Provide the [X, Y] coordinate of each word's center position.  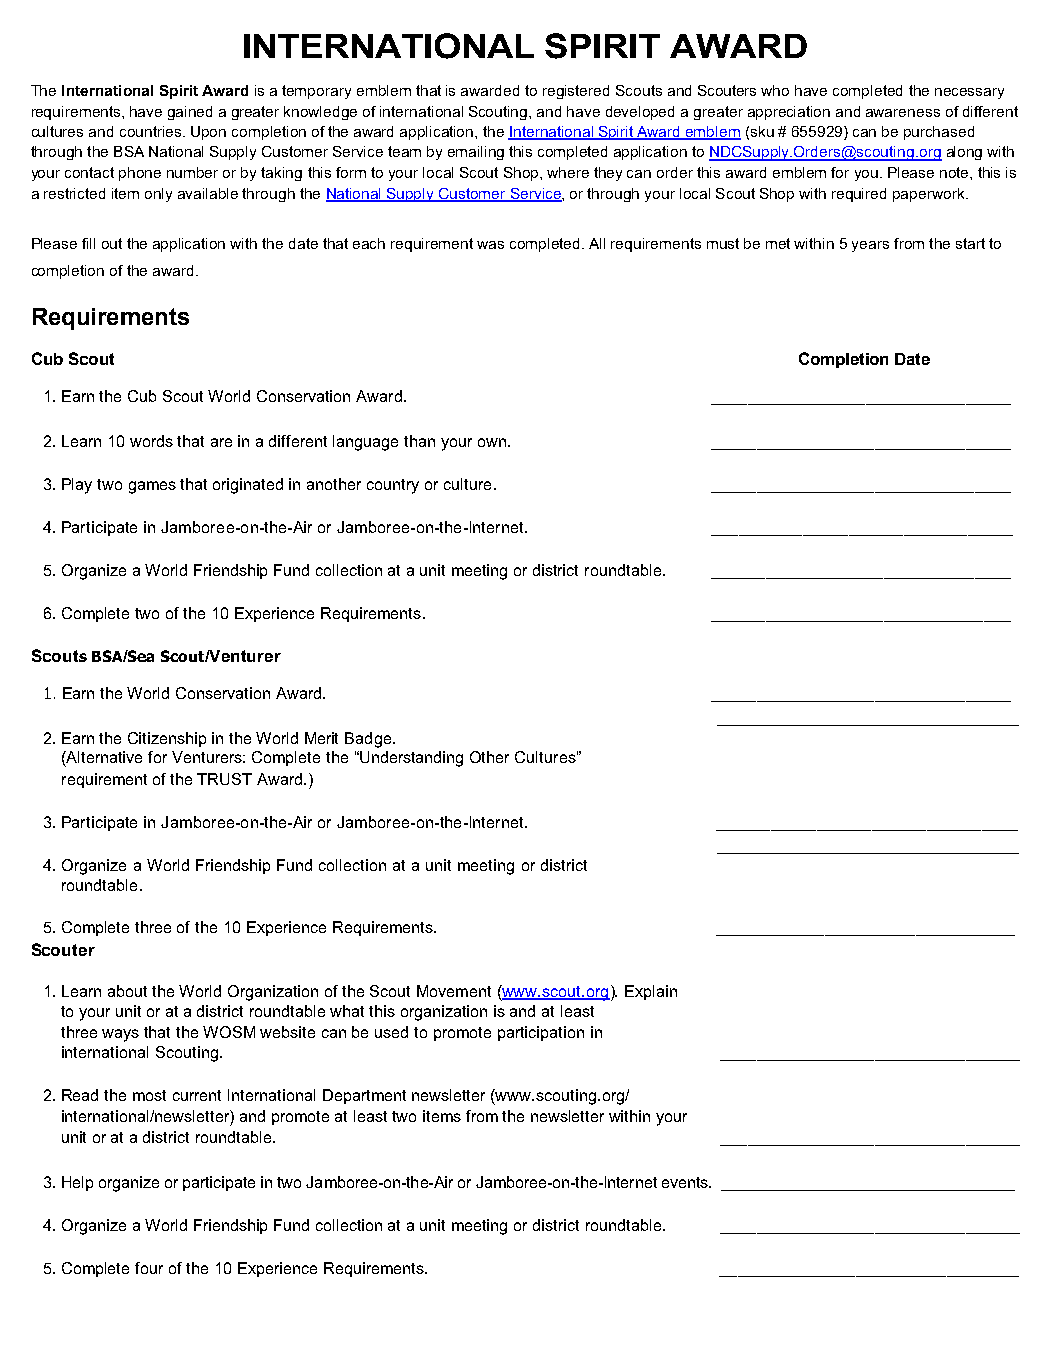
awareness [903, 113]
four [149, 1268]
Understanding [410, 759]
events [686, 1182]
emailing [476, 153]
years [870, 246]
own [493, 442]
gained [190, 113]
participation [541, 1033]
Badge [368, 740]
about [127, 991]
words [151, 441]
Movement [454, 991]
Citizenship [167, 739]
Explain [651, 992]
